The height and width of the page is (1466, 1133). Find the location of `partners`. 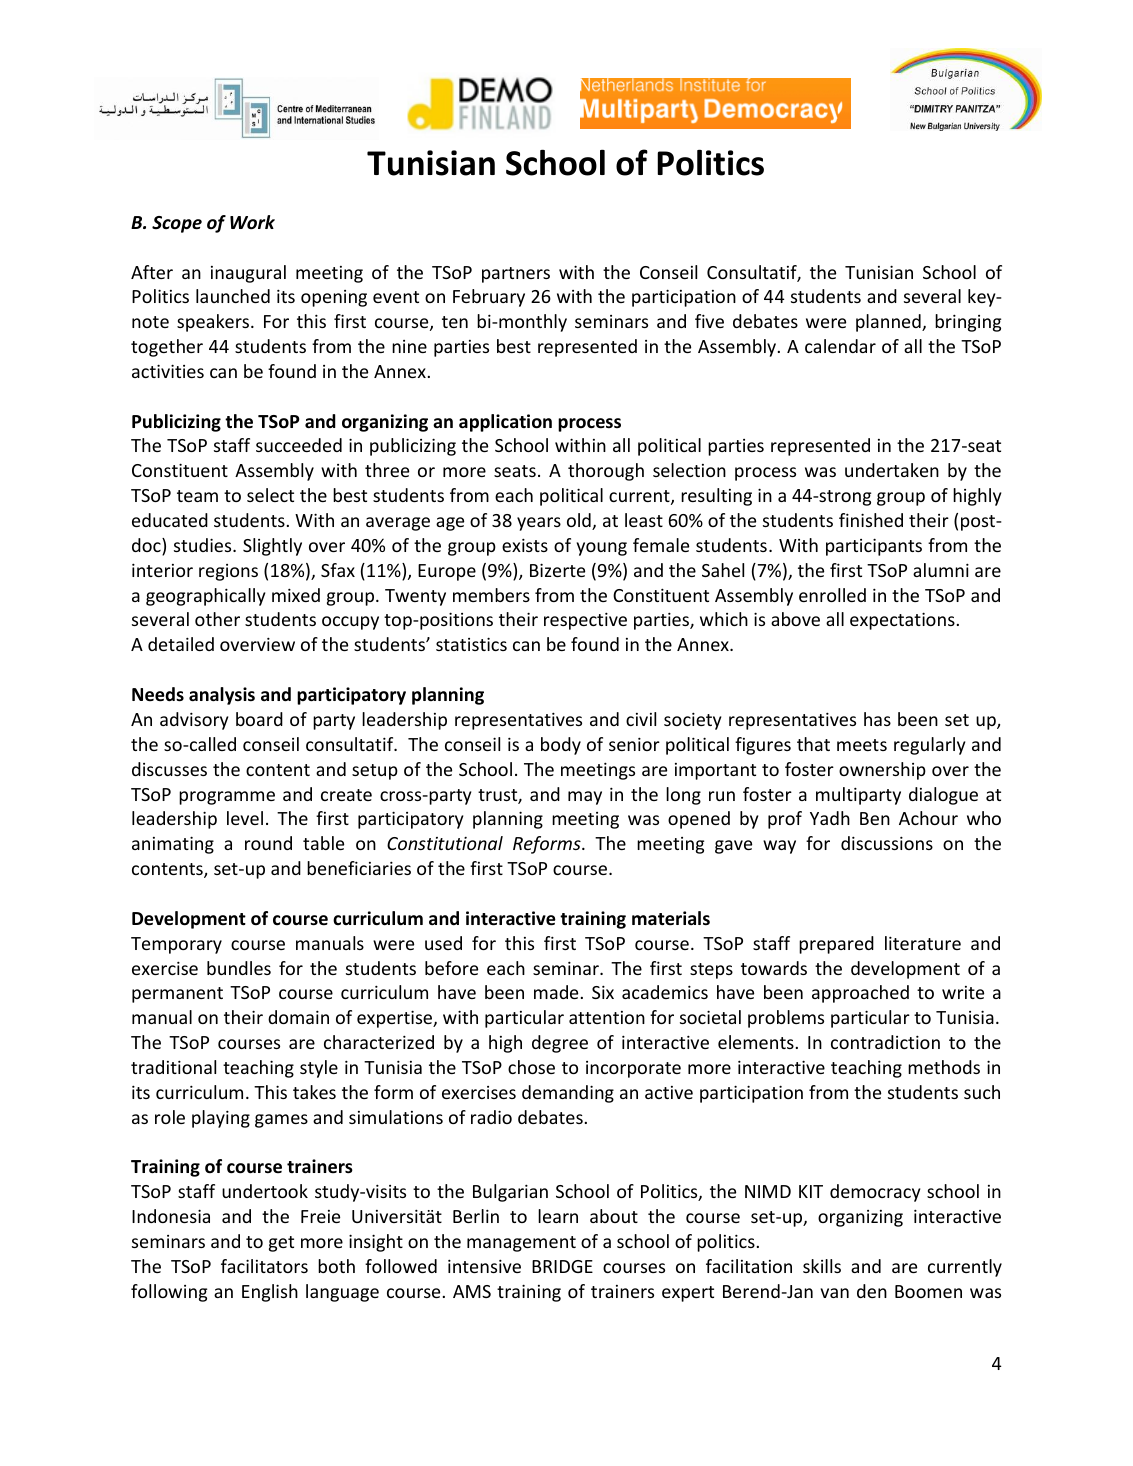

partners is located at coordinates (516, 275).
